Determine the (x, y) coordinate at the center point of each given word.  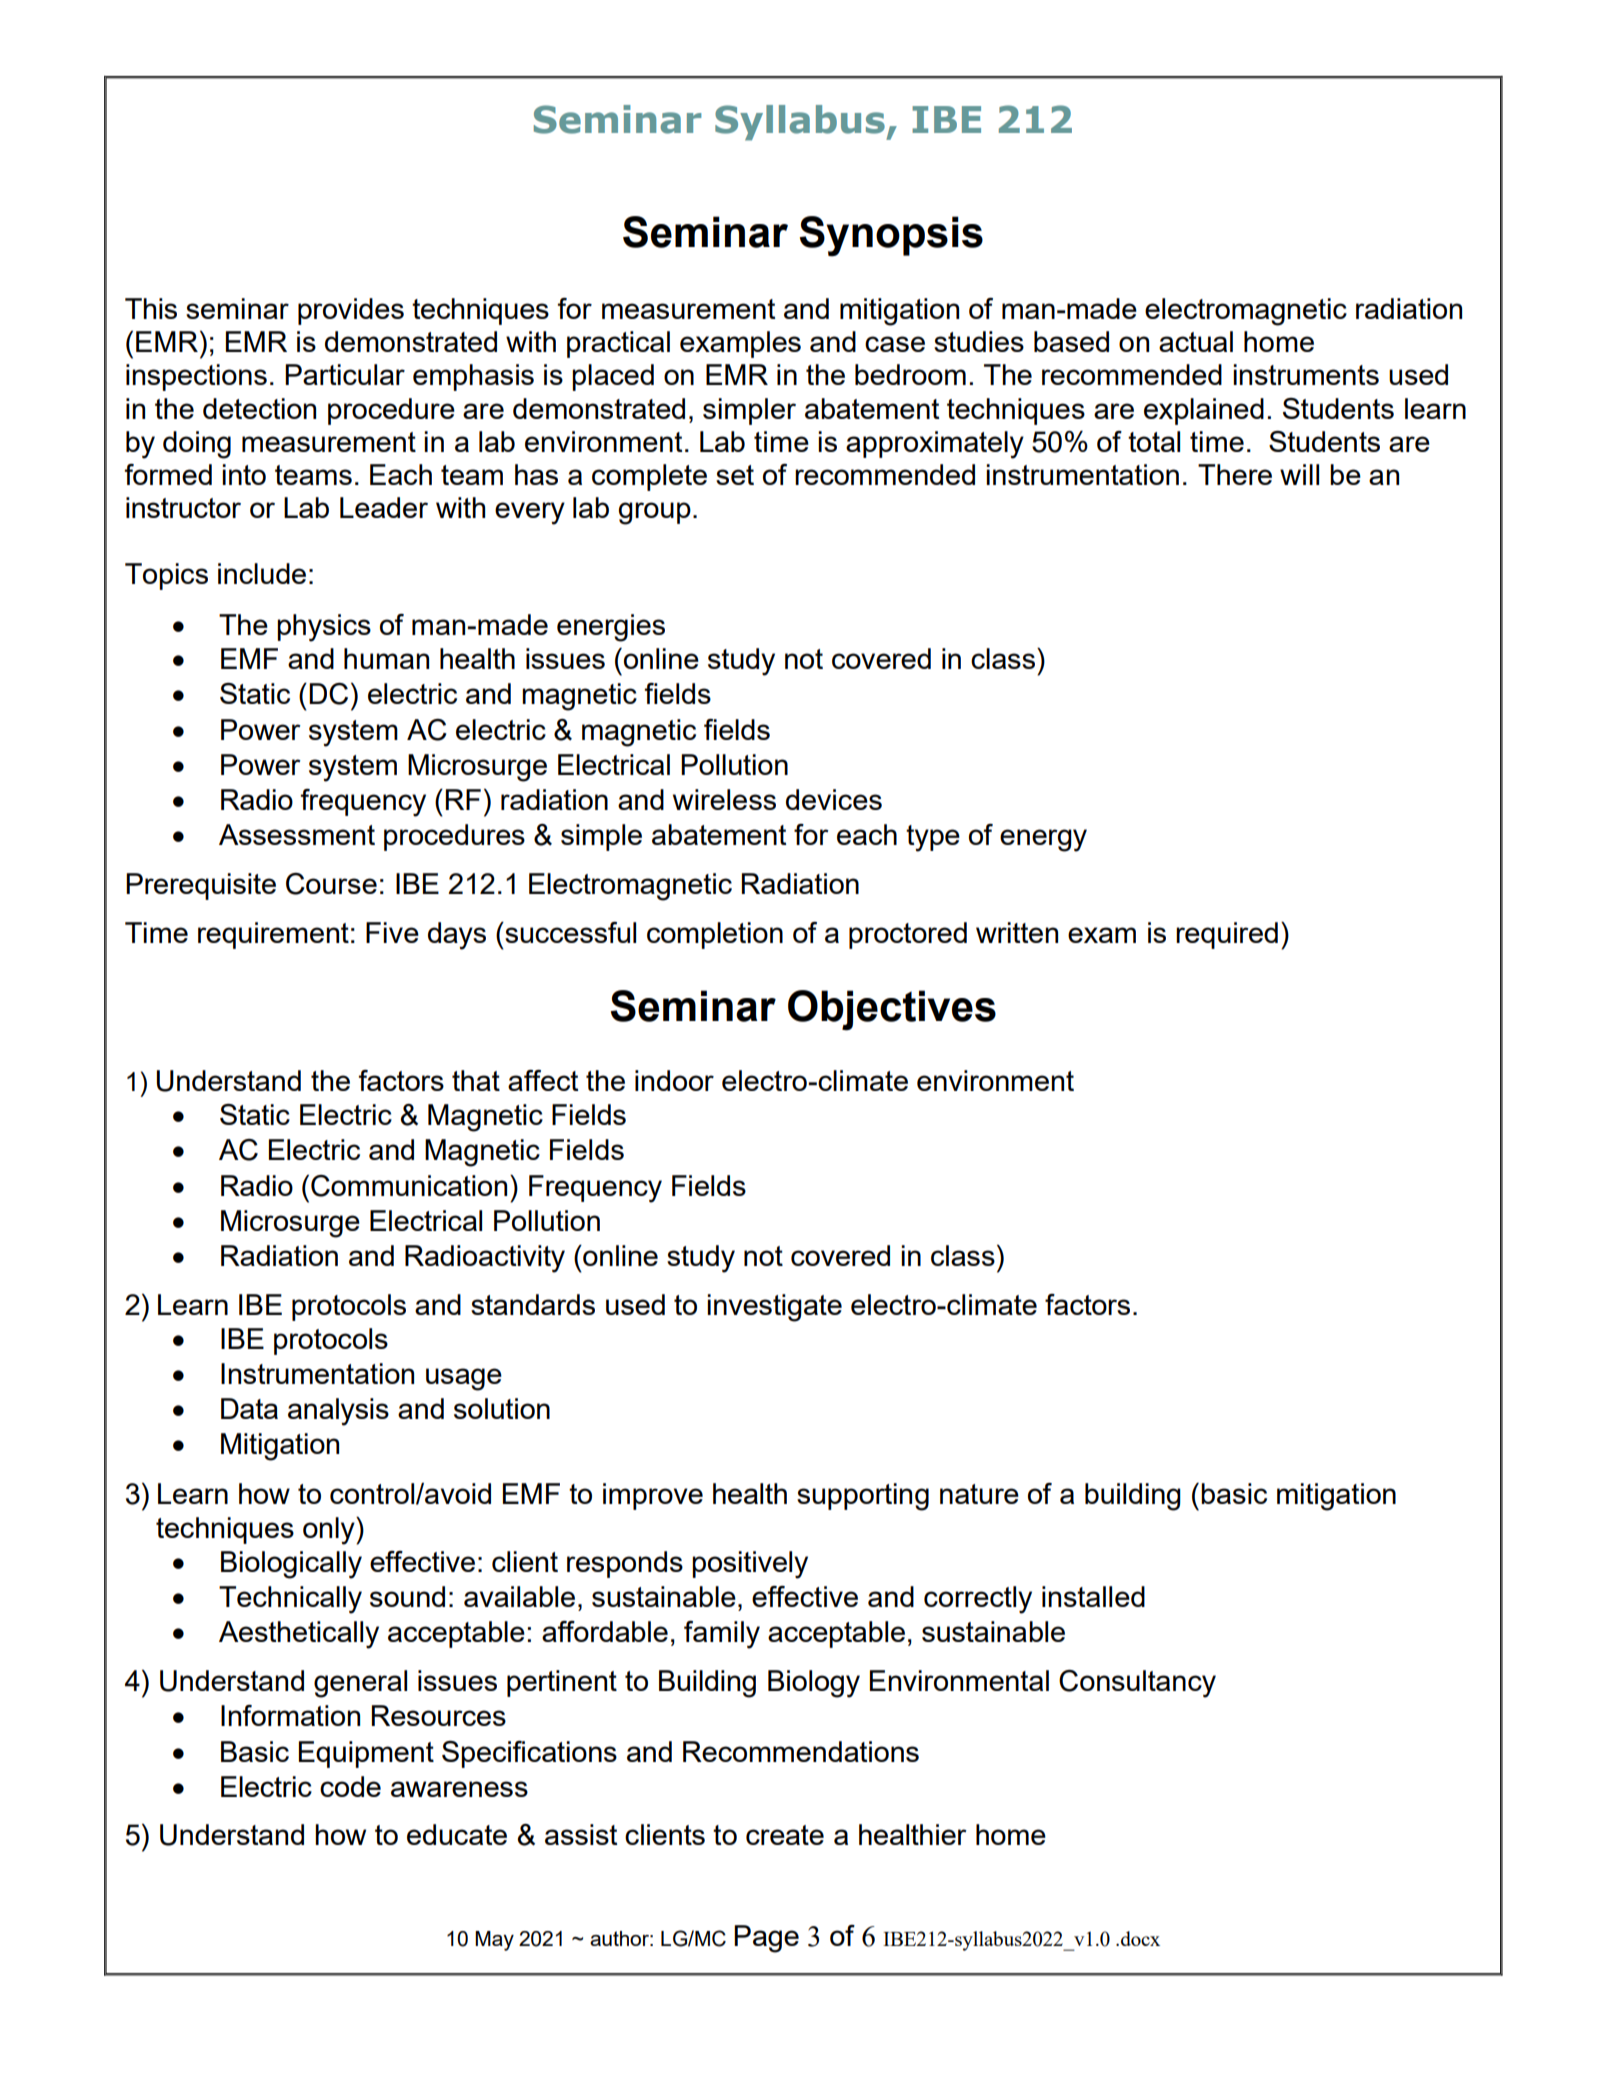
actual (1196, 341)
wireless (724, 799)
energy (1043, 840)
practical (618, 344)
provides (351, 311)
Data (249, 1408)
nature (979, 1494)
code (350, 1786)
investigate (774, 1308)
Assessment (297, 834)
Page (766, 1939)
